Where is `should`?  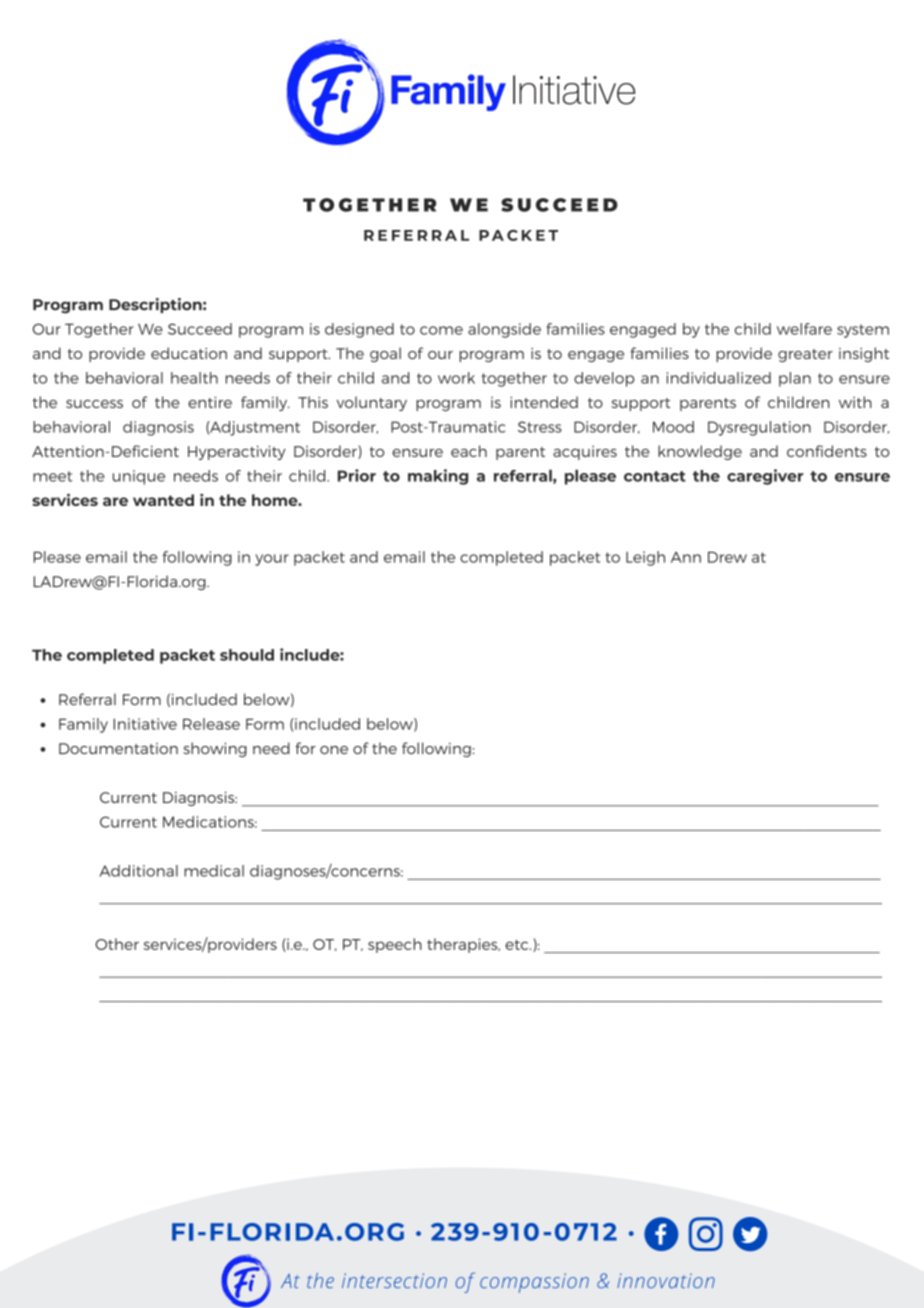
should is located at coordinates (247, 655).
